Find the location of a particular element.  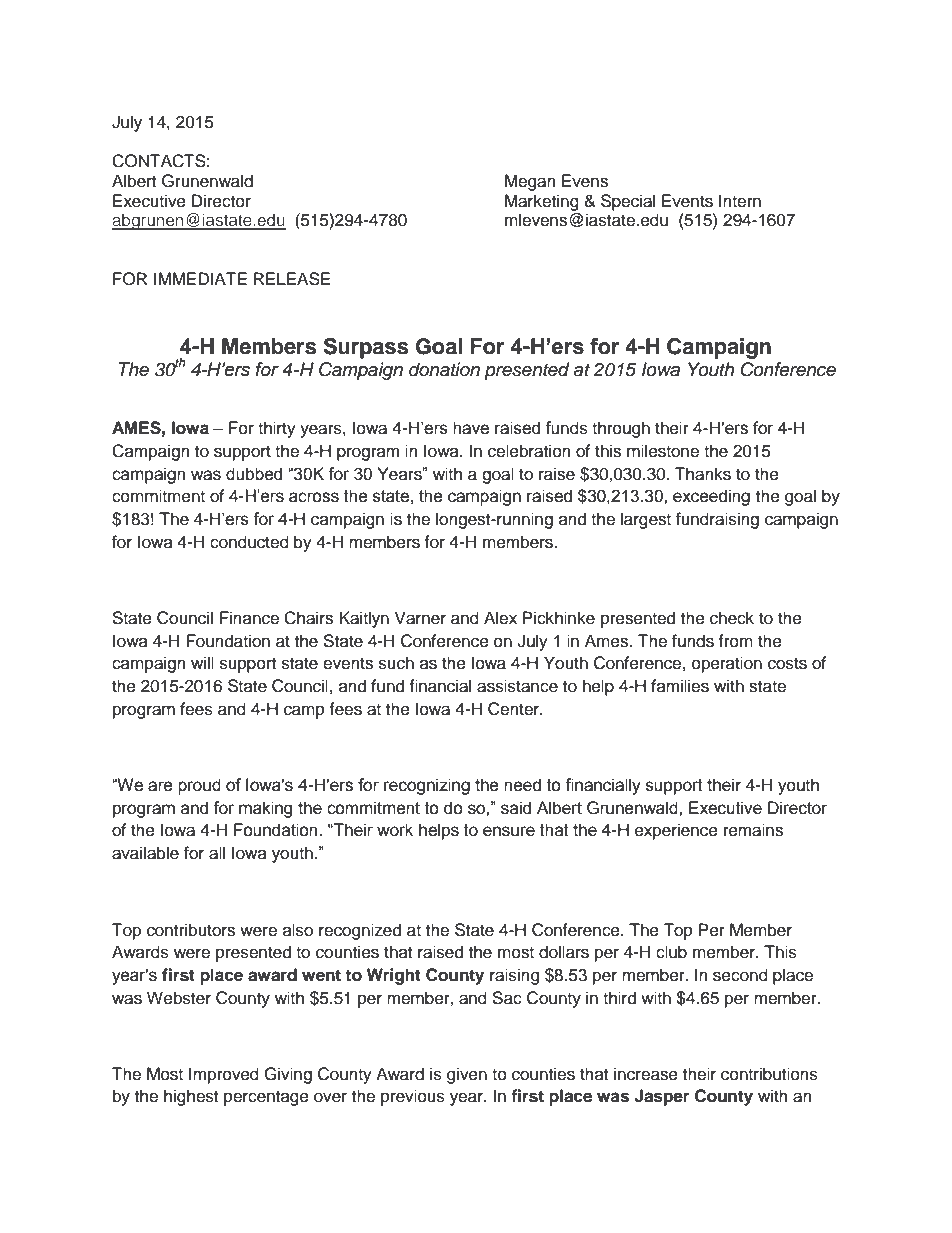

Intern is located at coordinates (740, 201).
